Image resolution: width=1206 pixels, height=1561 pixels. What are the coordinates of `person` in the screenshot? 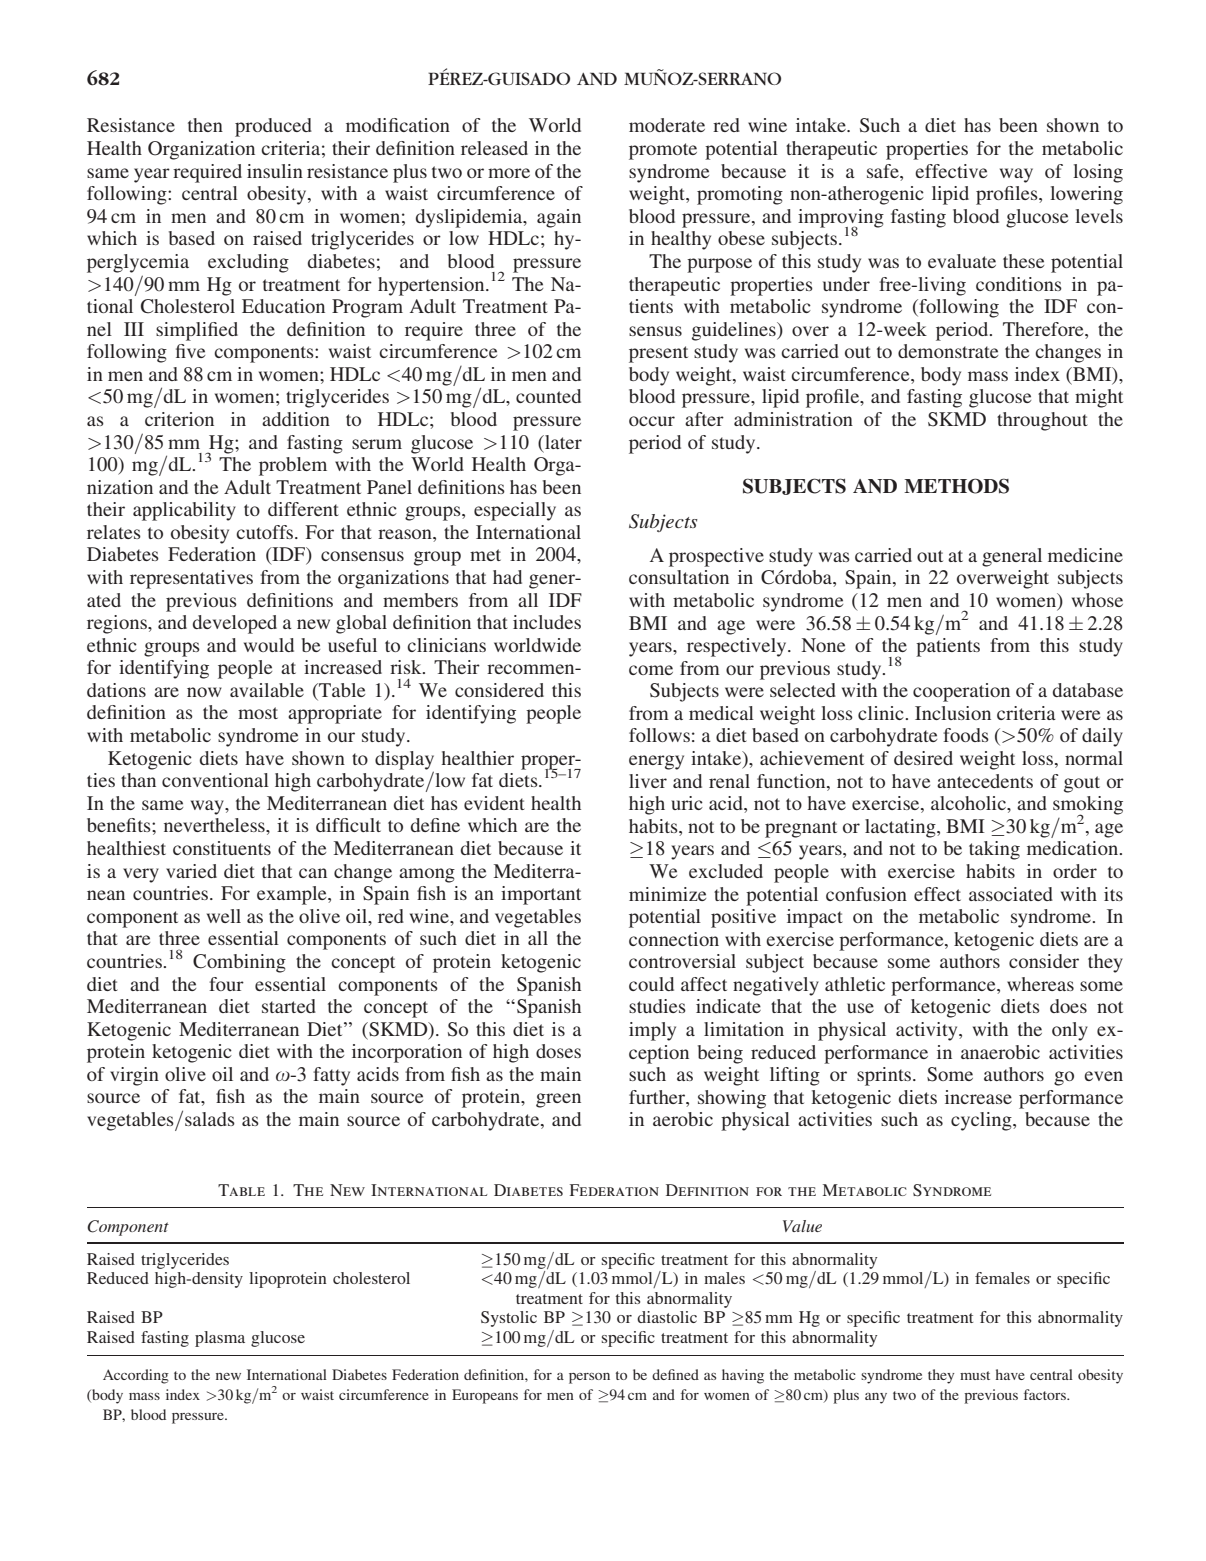 It's located at (589, 1378).
